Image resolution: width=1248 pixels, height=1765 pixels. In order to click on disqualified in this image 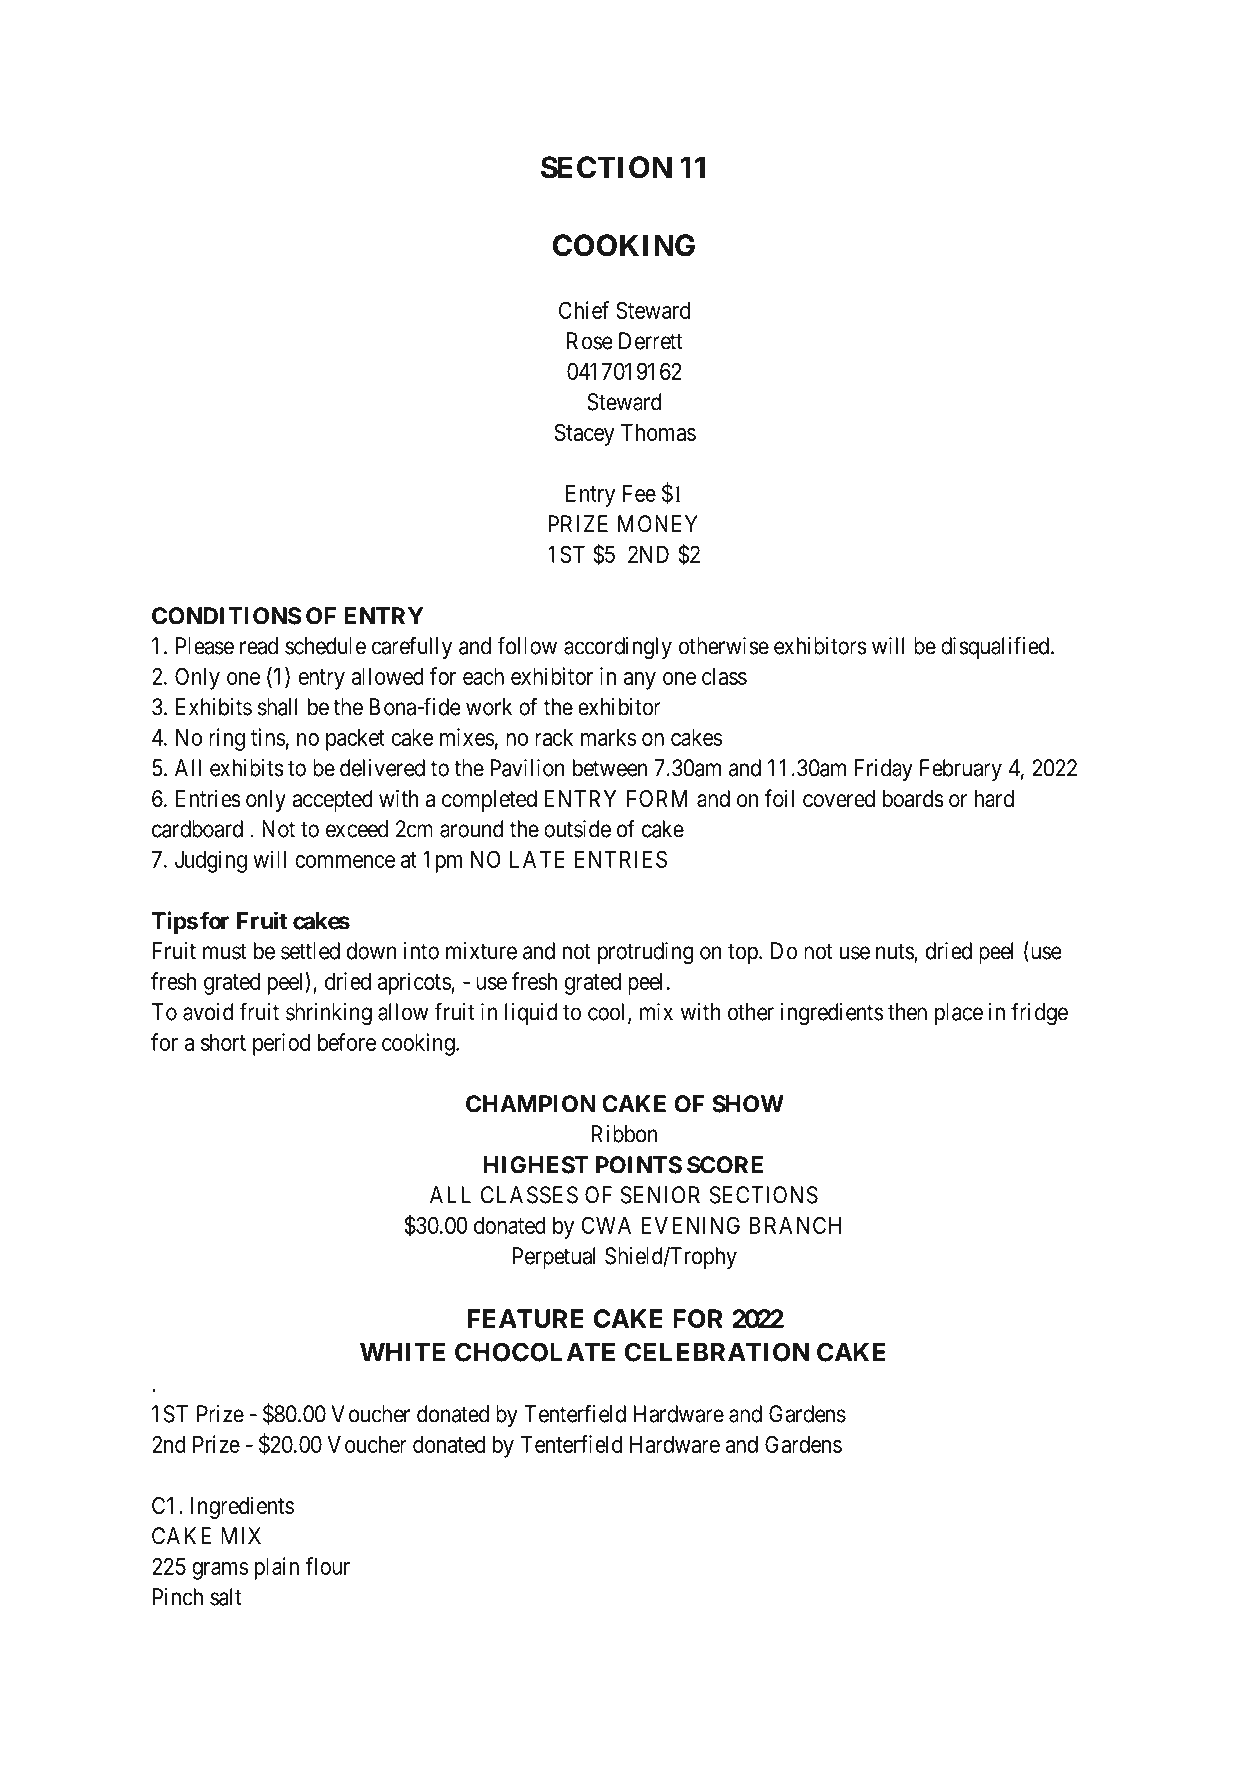, I will do `click(996, 647)`.
